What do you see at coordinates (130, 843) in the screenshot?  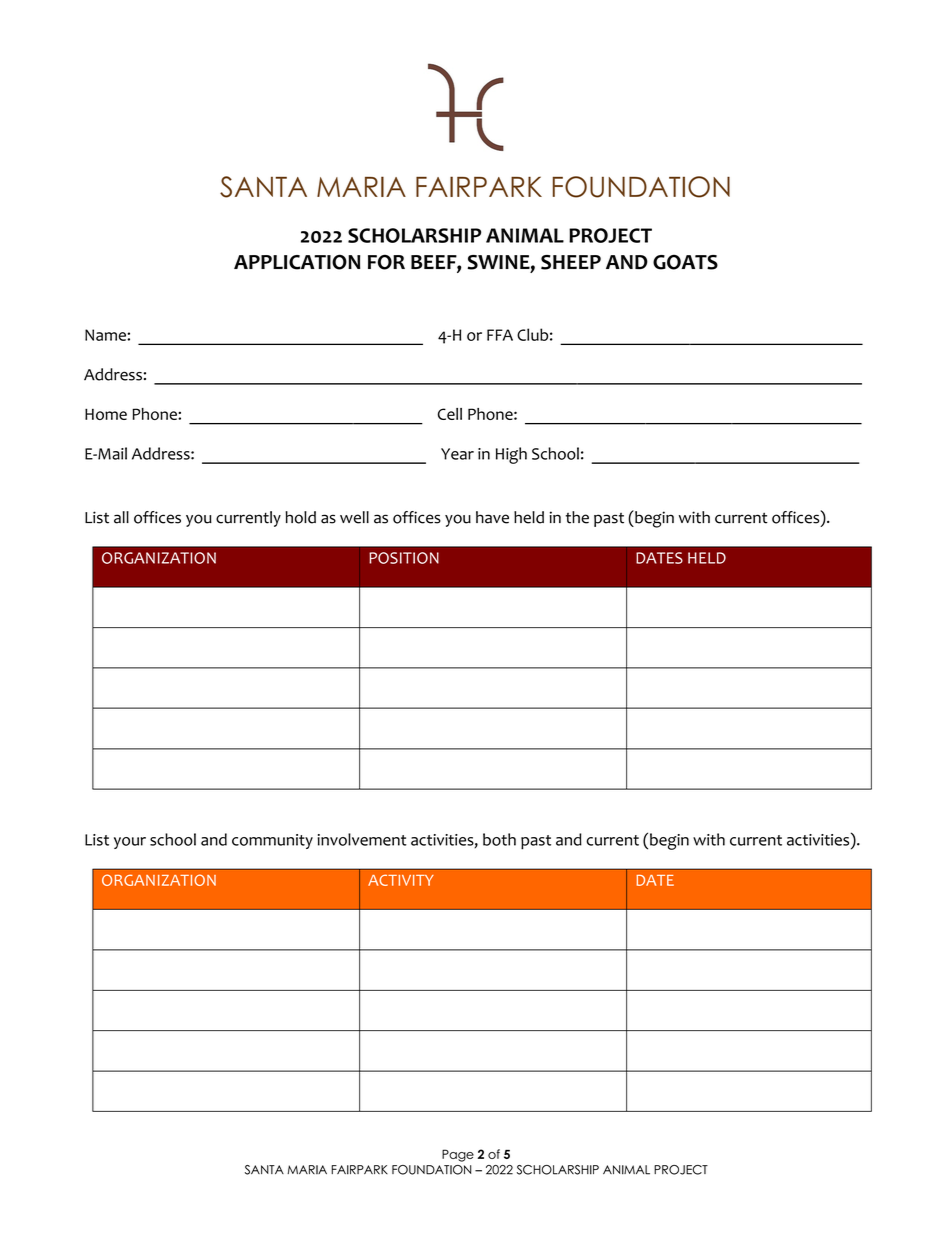 I see `your` at bounding box center [130, 843].
